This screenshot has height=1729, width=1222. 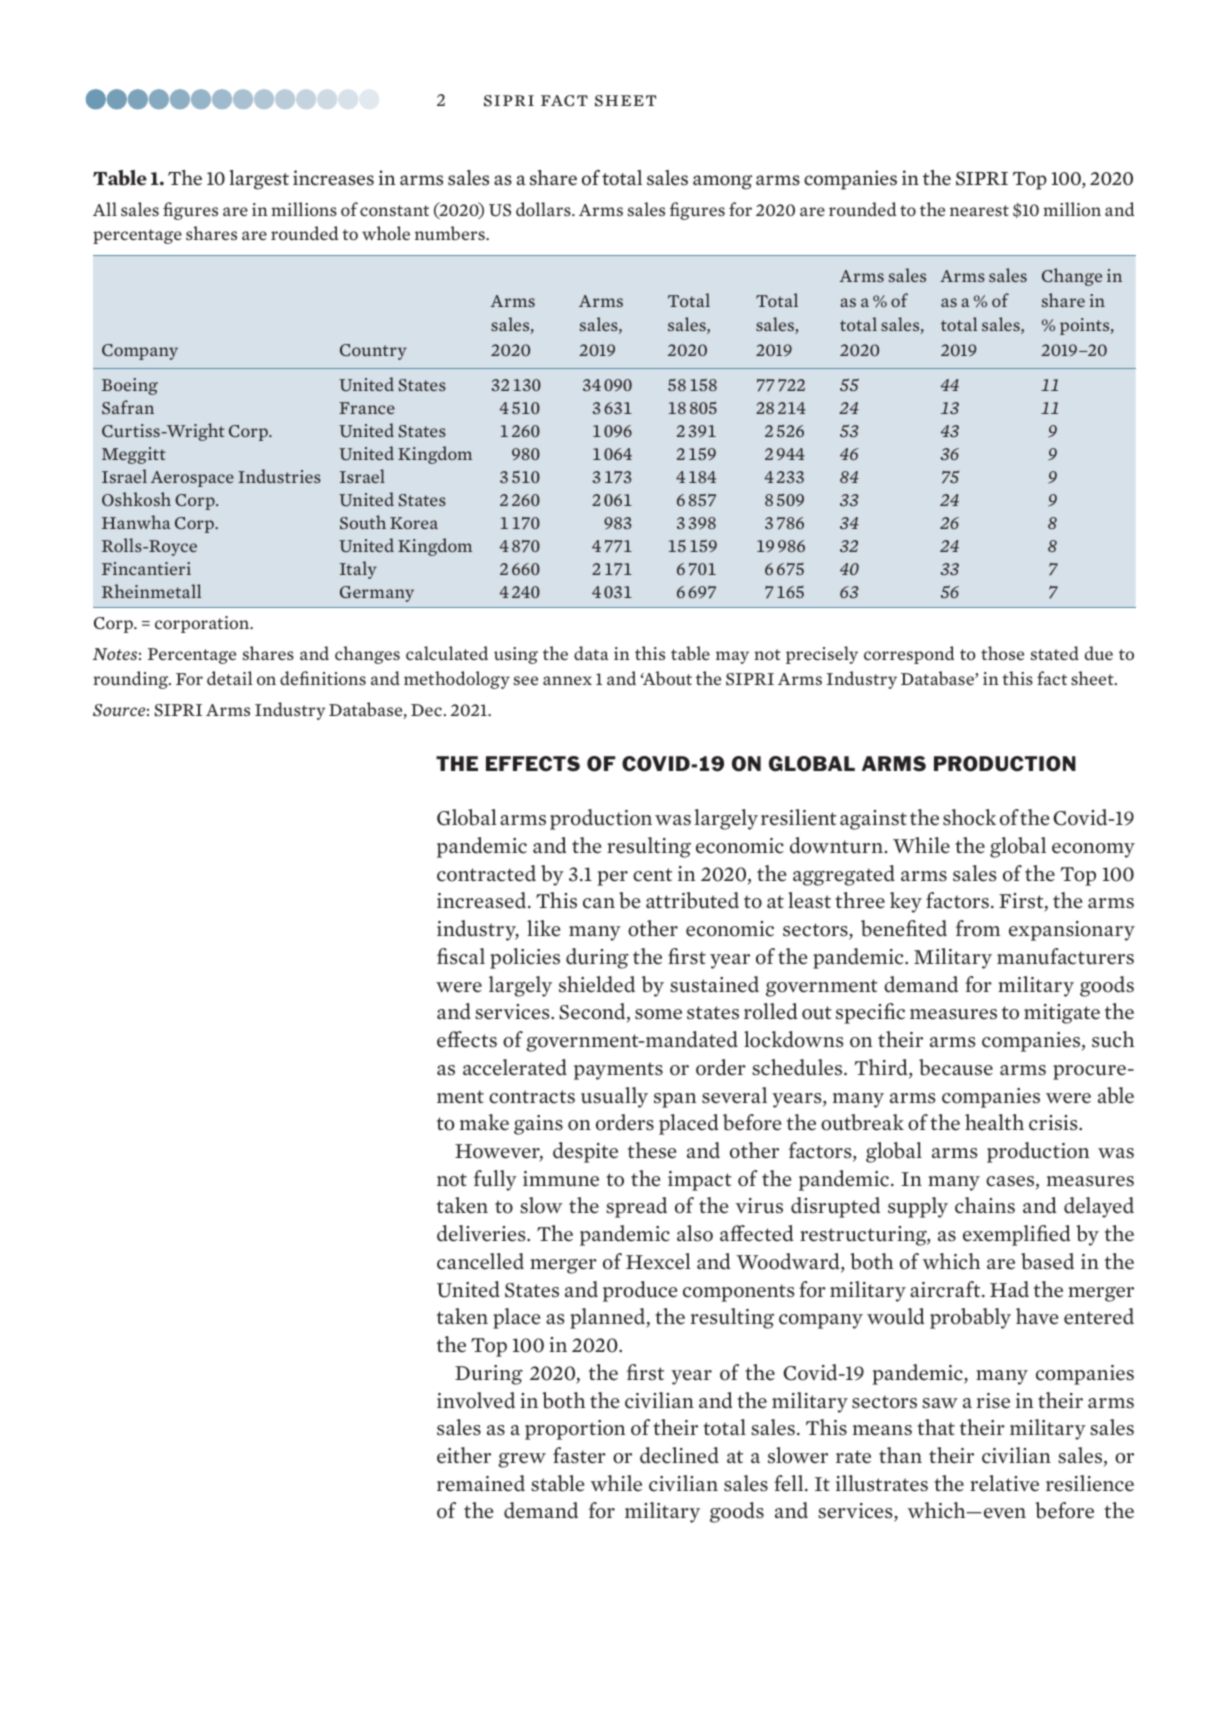 What do you see at coordinates (229, 678) in the screenshot?
I see `detail` at bounding box center [229, 678].
